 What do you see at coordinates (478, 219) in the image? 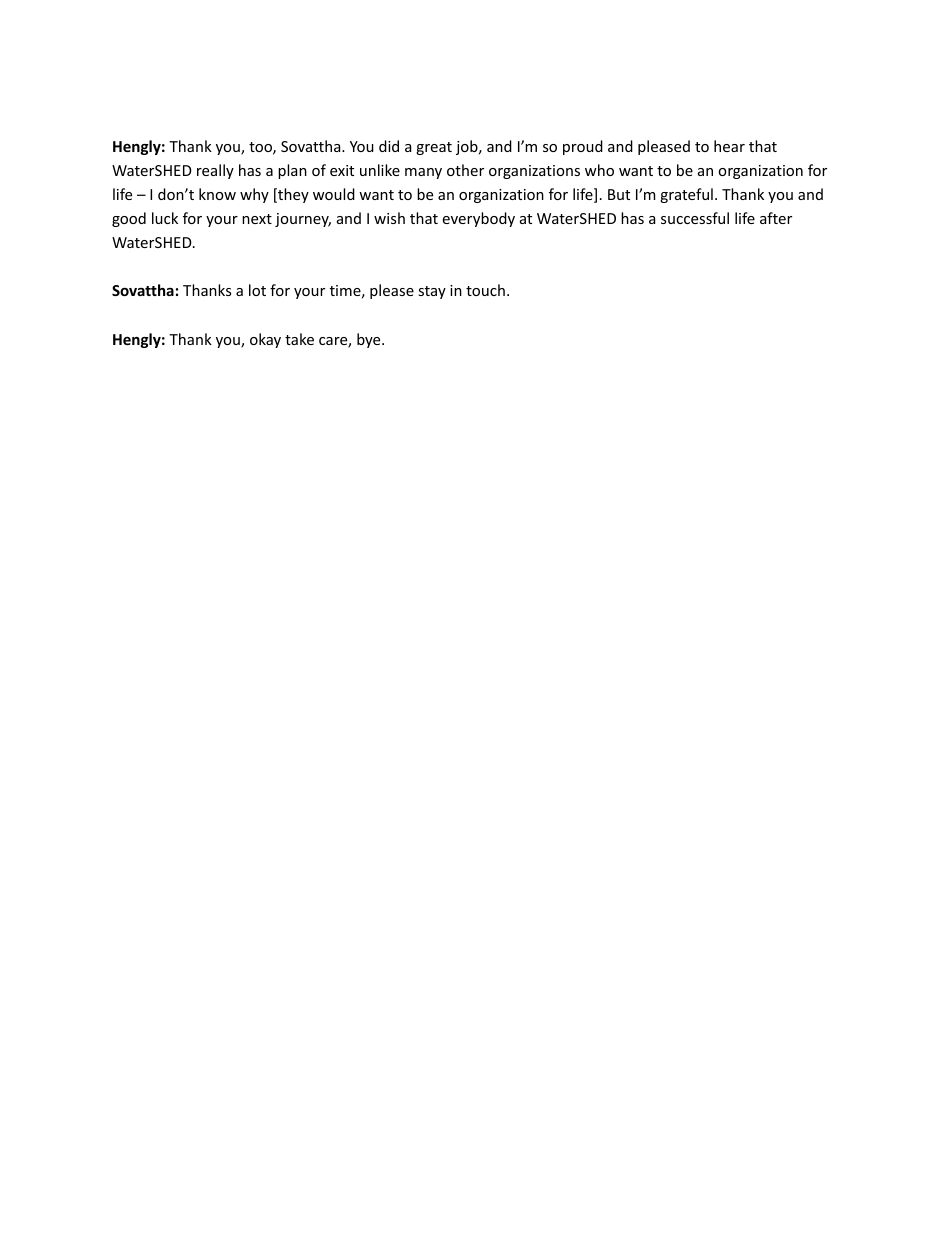
I see `everybody` at bounding box center [478, 219].
